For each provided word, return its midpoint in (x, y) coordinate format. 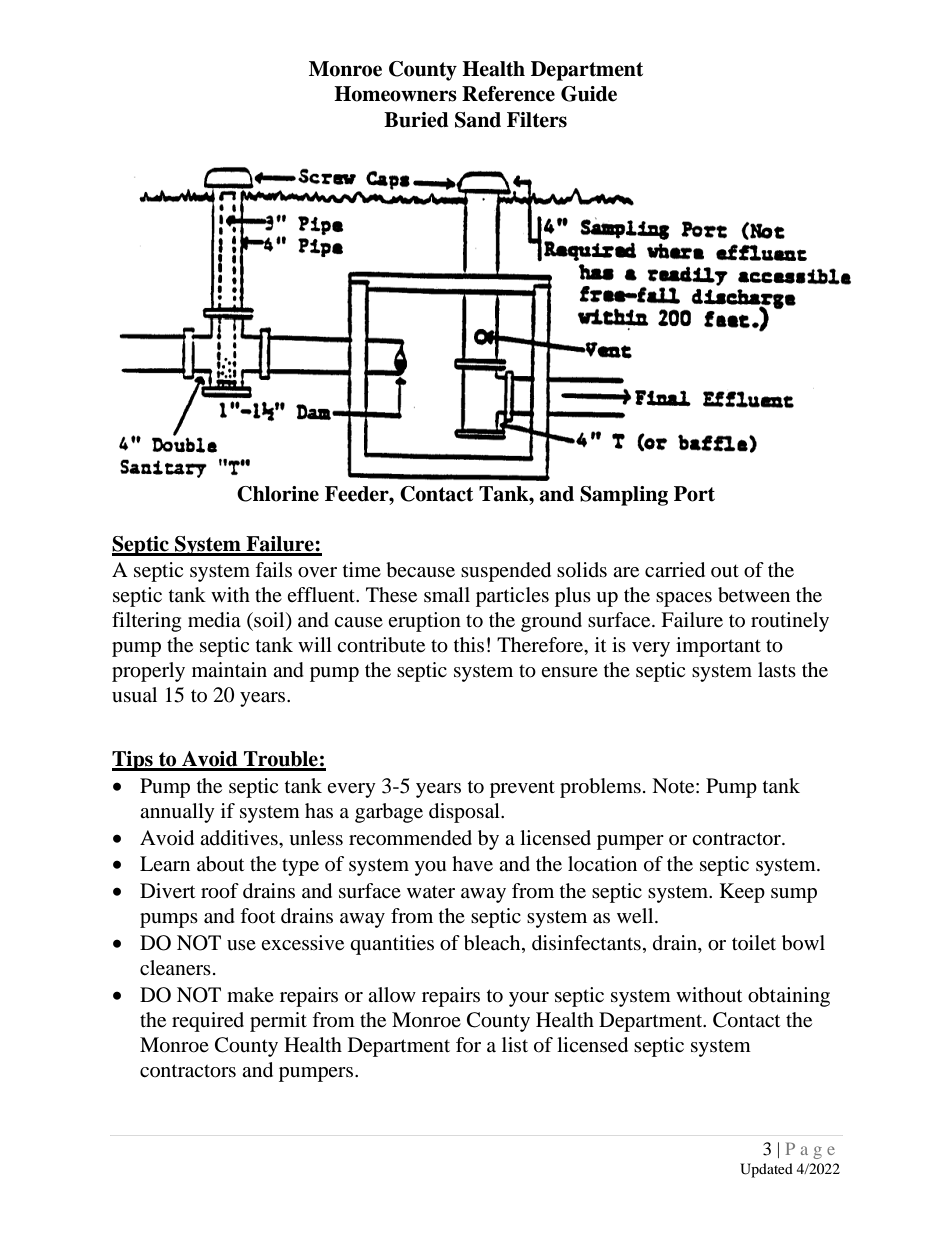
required (208, 1022)
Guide (589, 94)
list (515, 1044)
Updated (766, 1170)
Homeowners (395, 94)
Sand (478, 120)
